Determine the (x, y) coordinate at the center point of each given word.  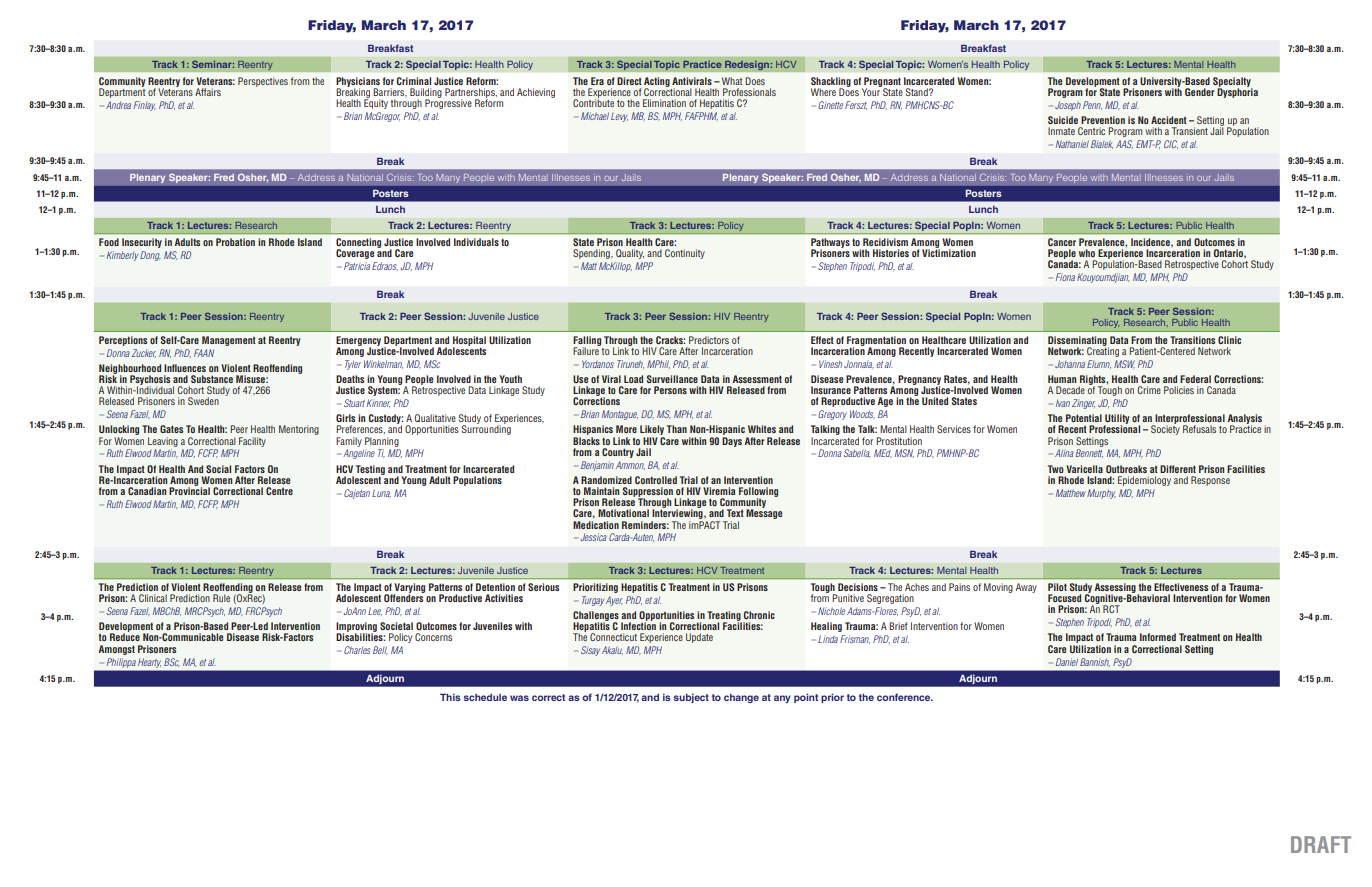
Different (1178, 469)
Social (218, 469)
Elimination (664, 103)
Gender (1200, 92)
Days (732, 442)
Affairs (208, 92)
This (450, 697)
